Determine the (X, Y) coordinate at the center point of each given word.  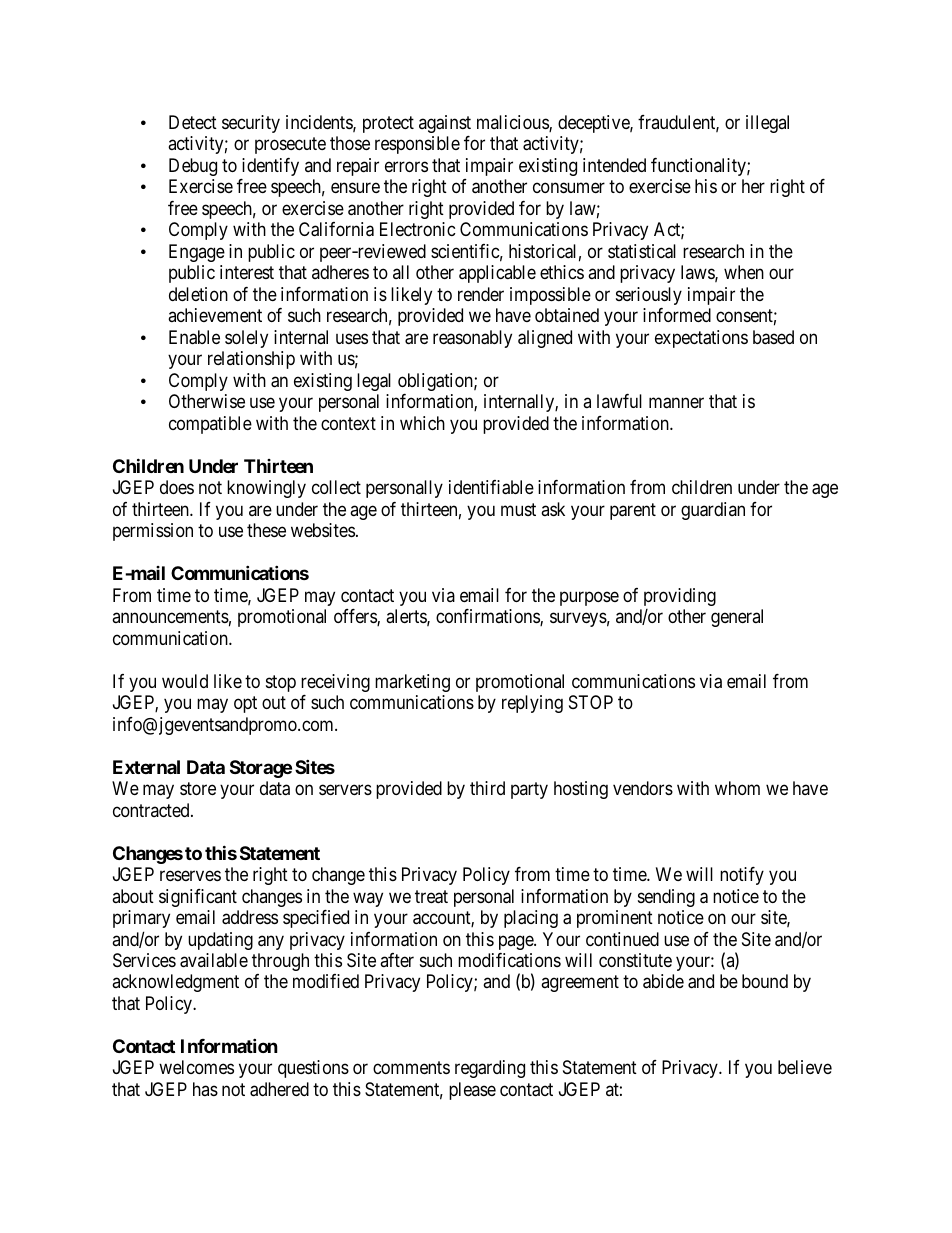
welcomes (196, 1067)
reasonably (472, 339)
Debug (193, 167)
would (185, 681)
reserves (190, 875)
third (487, 788)
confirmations (488, 617)
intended (614, 165)
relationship (251, 360)
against (445, 124)
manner (676, 403)
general (737, 618)
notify (742, 876)
